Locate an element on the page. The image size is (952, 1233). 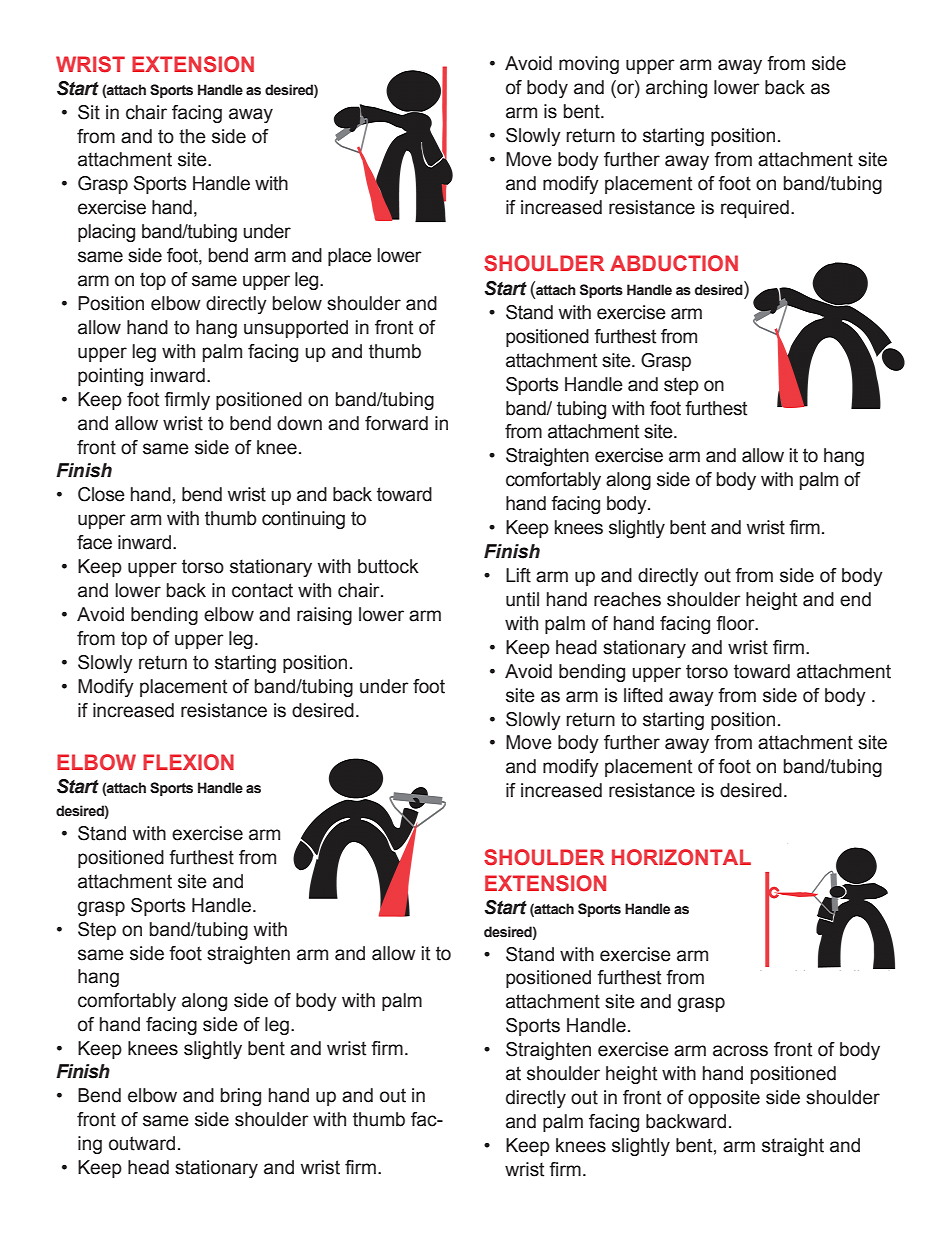
moving is located at coordinates (589, 65).
